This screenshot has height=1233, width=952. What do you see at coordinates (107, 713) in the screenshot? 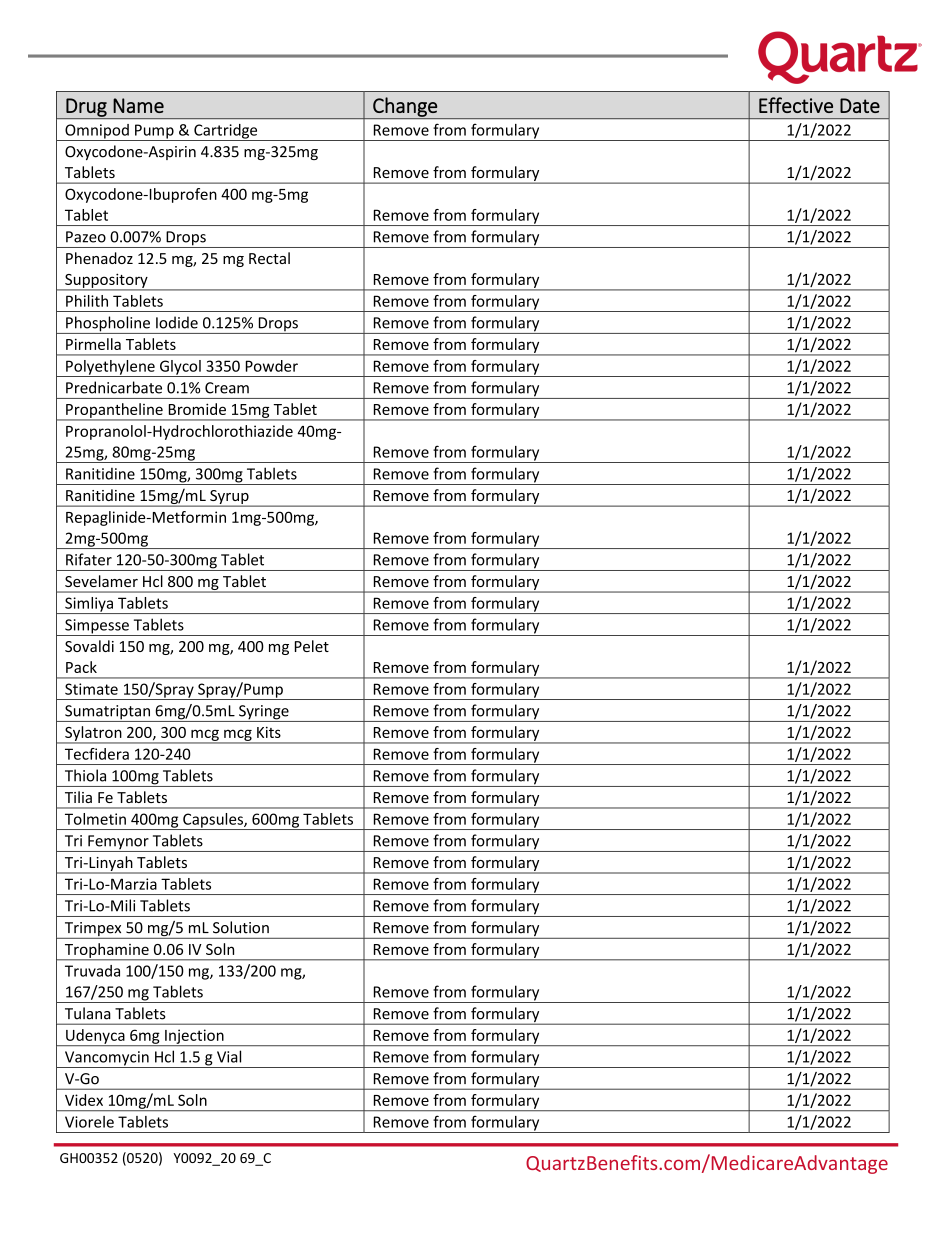
I see `Sumatriptan` at bounding box center [107, 713].
